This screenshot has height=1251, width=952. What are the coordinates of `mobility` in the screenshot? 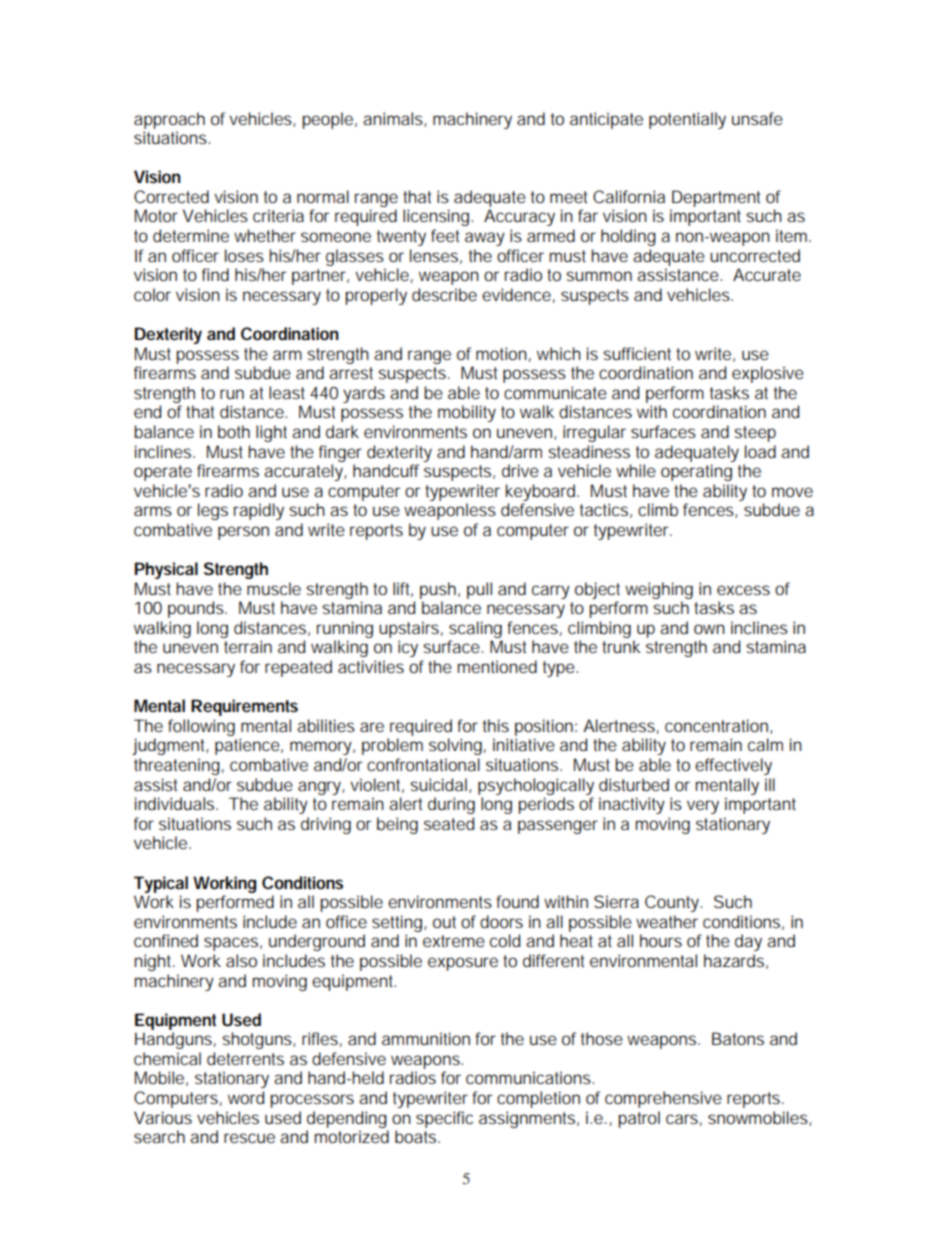 It's located at (467, 413).
